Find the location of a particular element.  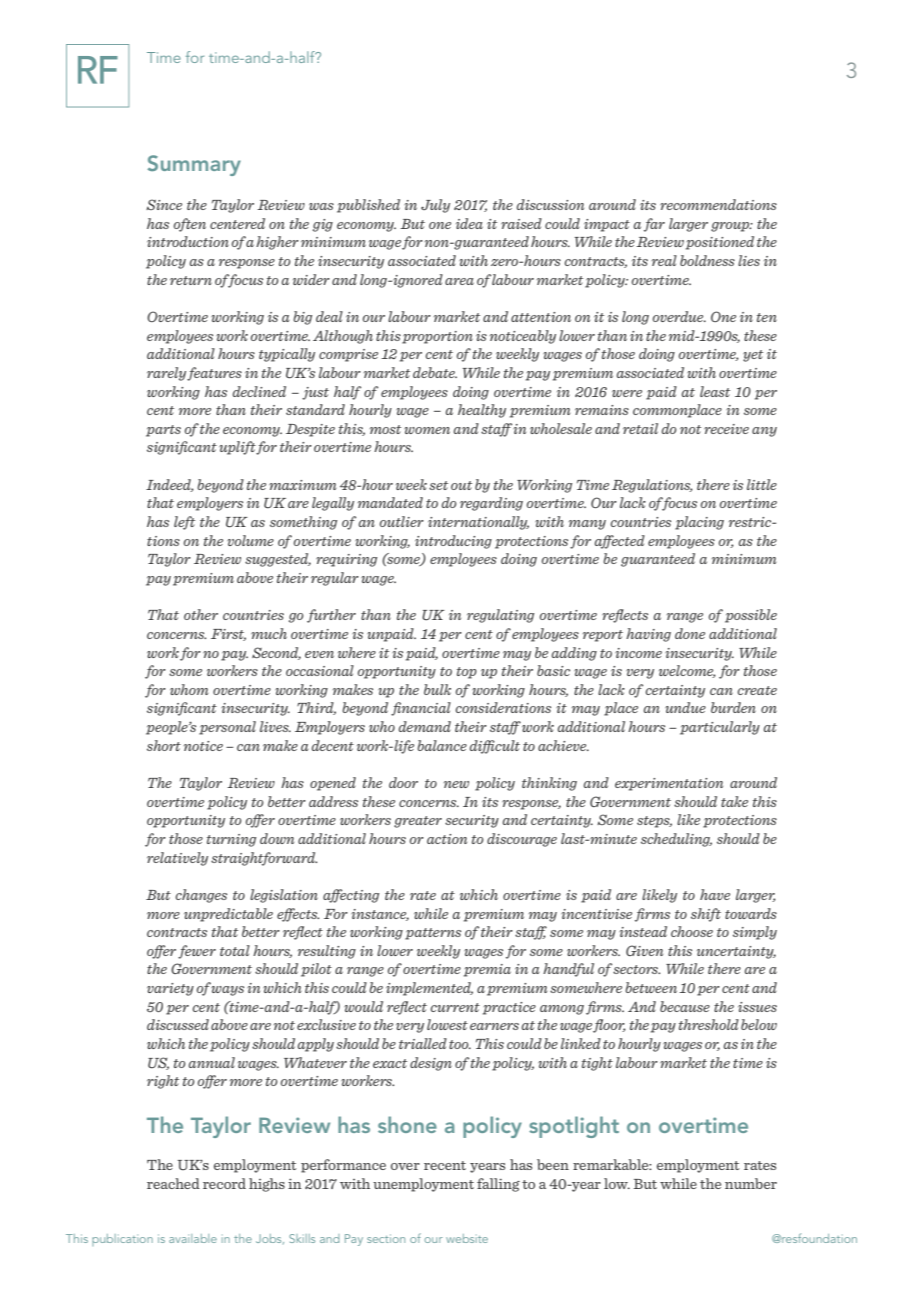

scheduling is located at coordinates (676, 840).
